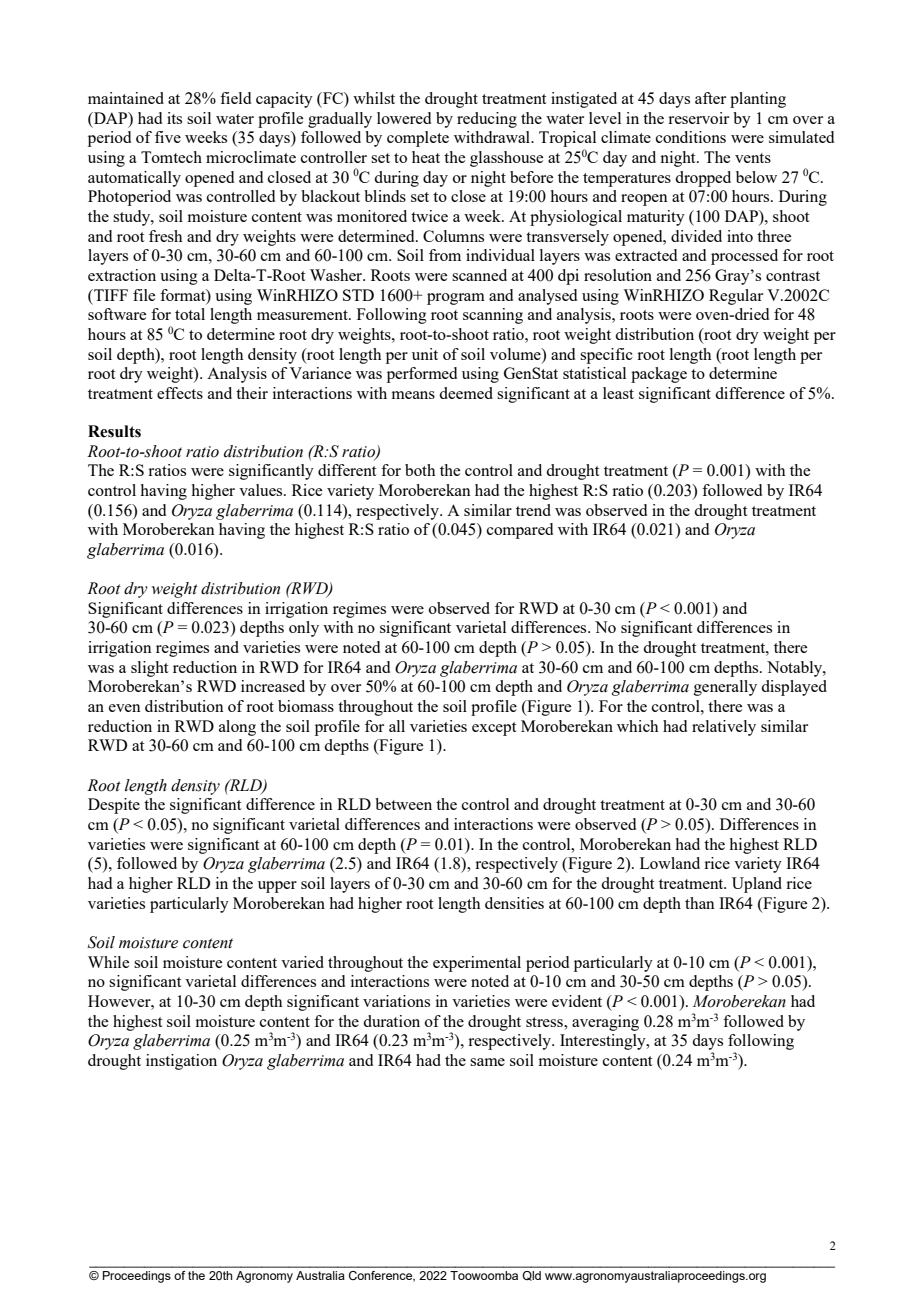 The height and width of the document is (1308, 924). Describe the element at coordinates (724, 728) in the document. I see `relatively` at that location.
